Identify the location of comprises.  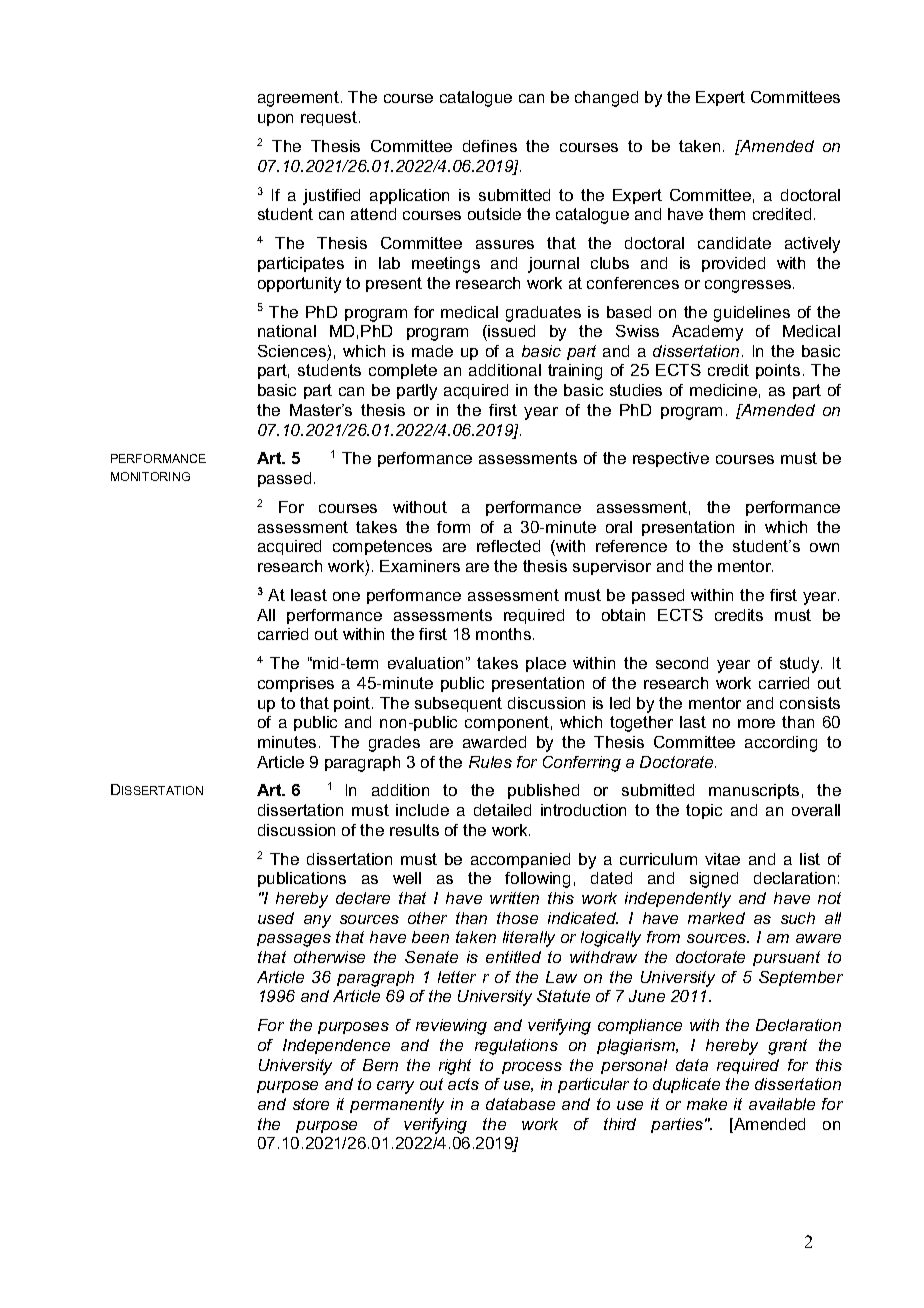
(296, 684).
